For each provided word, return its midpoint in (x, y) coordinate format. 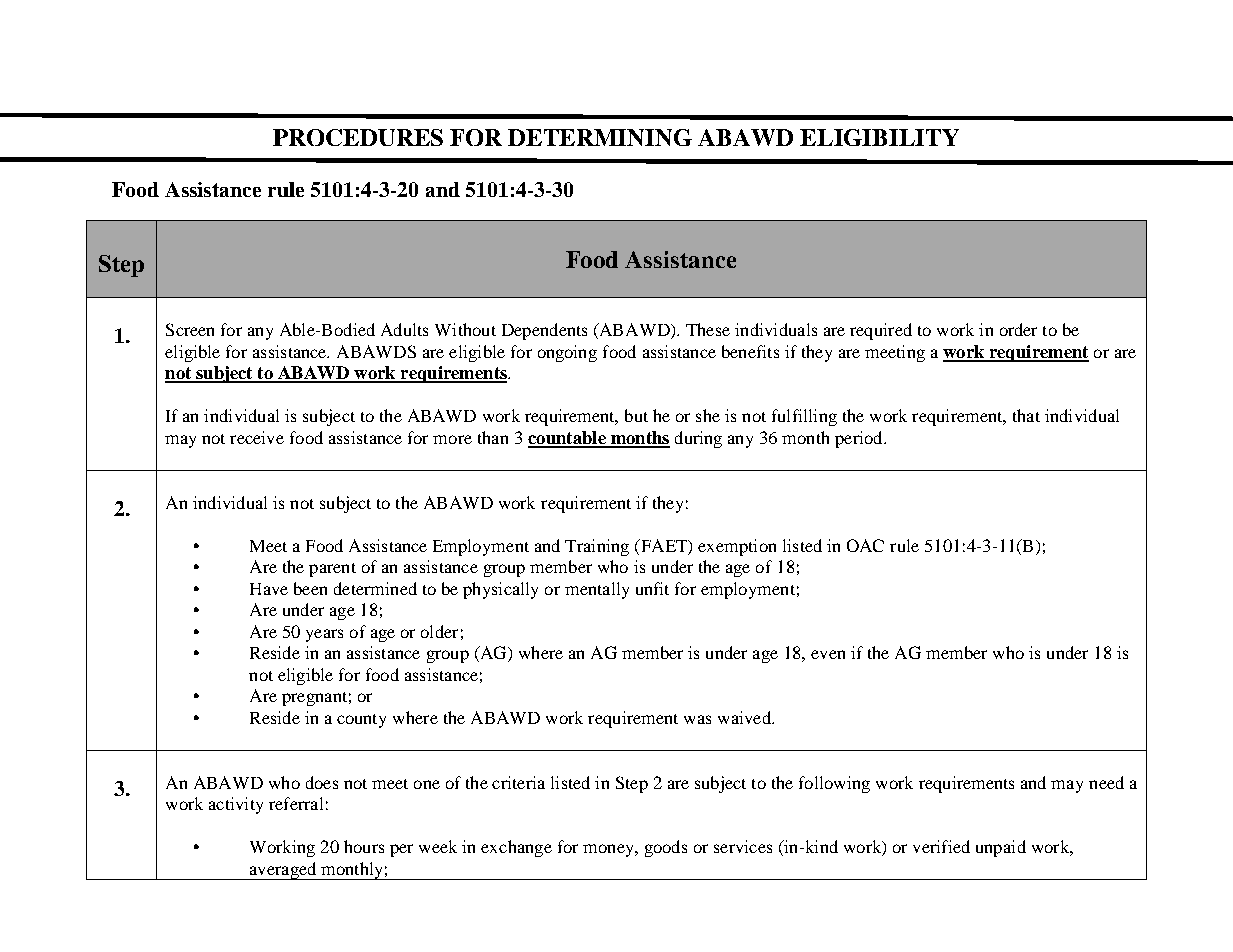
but (636, 415)
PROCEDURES (358, 137)
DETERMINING (600, 137)
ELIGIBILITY (879, 137)
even (828, 654)
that (1026, 415)
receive (257, 437)
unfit (652, 588)
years (324, 635)
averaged (283, 871)
